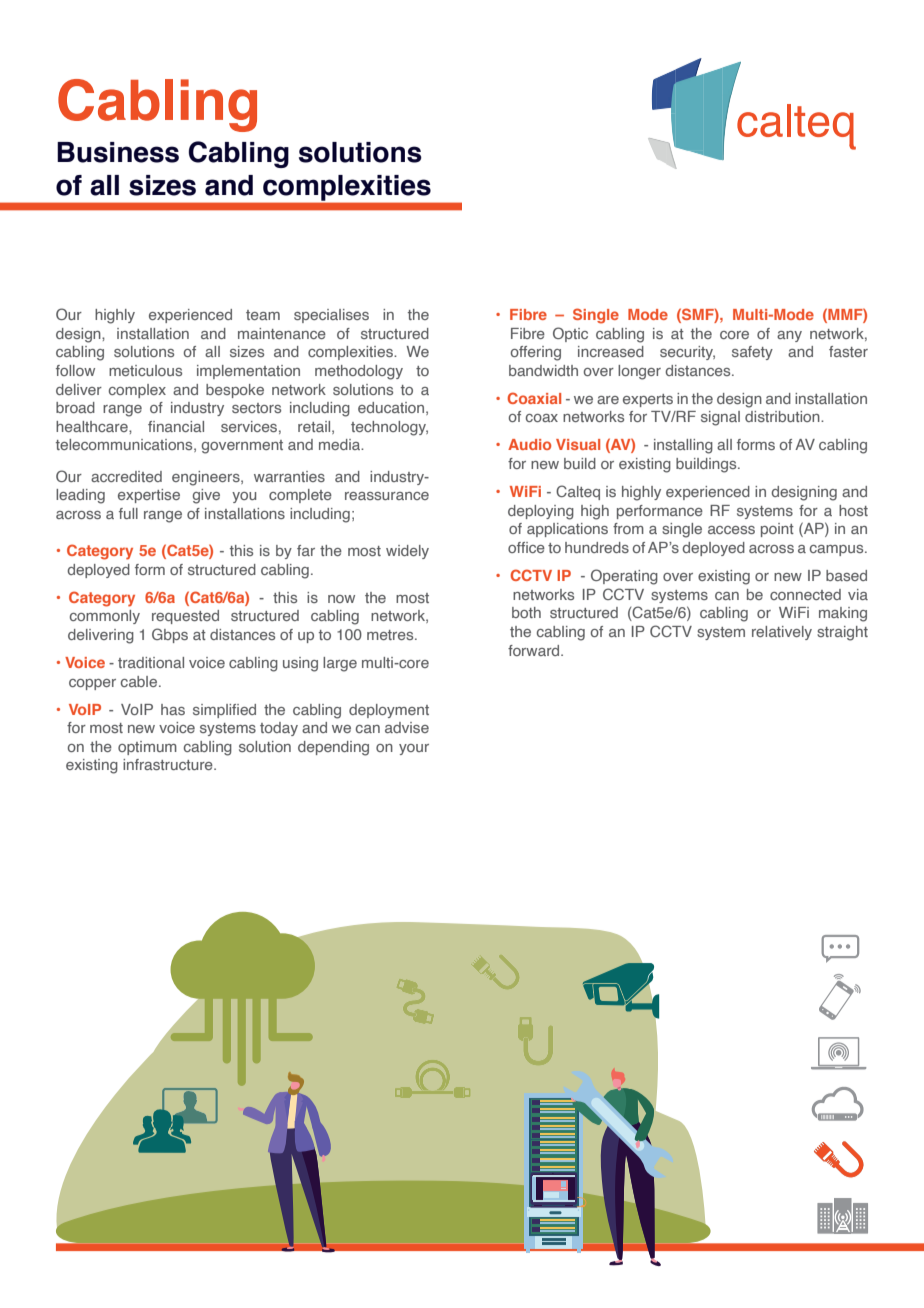 The image size is (924, 1308). Describe the element at coordinates (331, 316) in the page. I see `specialises` at that location.
